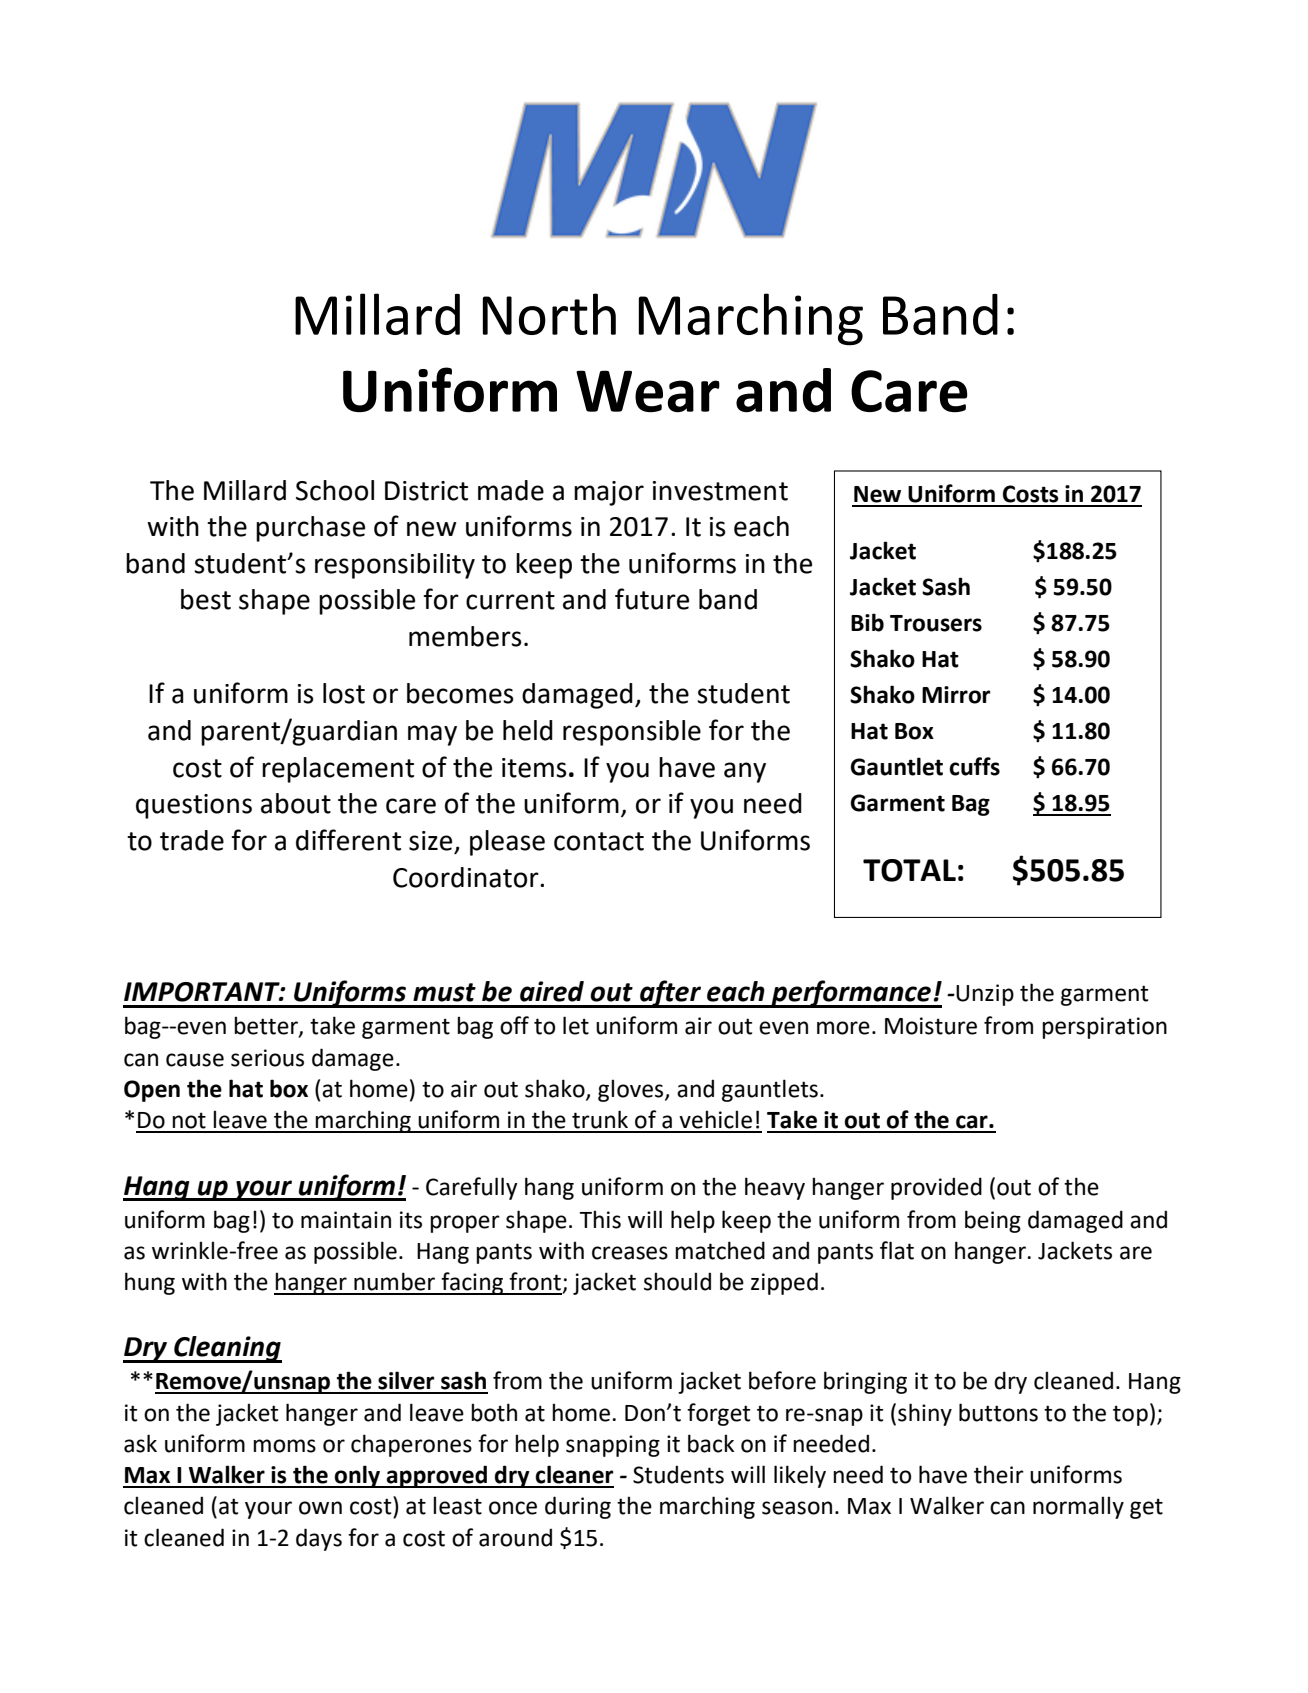 The height and width of the document is (1693, 1308). What do you see at coordinates (974, 766) in the document?
I see `cuffs` at bounding box center [974, 766].
